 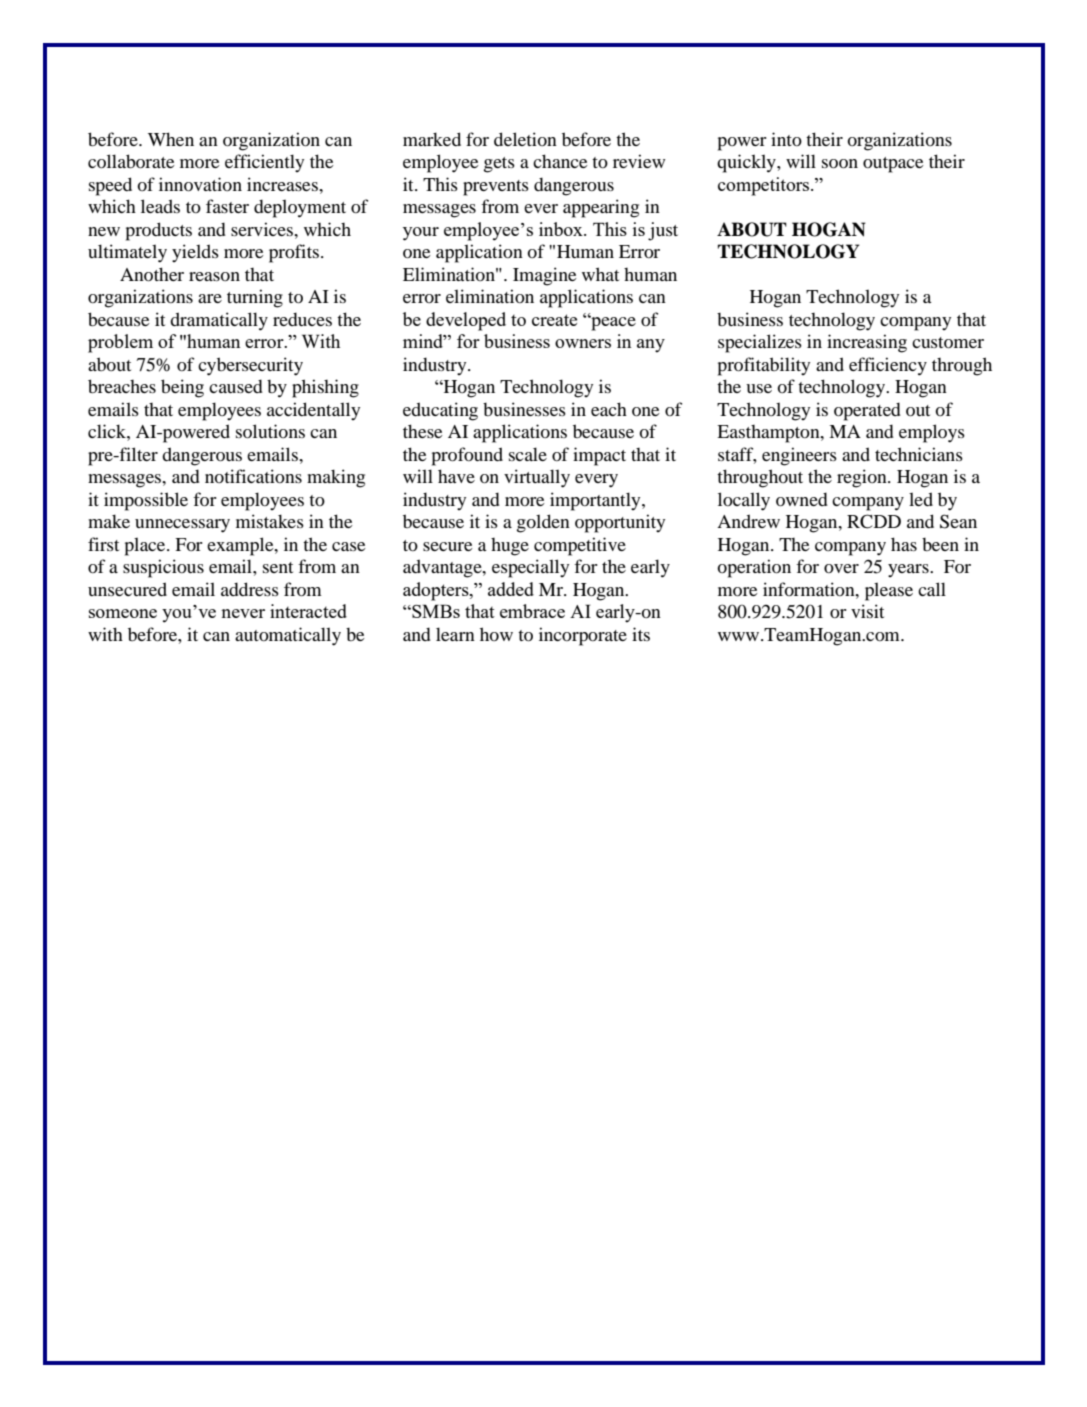 I want to click on being, so click(x=182, y=388).
